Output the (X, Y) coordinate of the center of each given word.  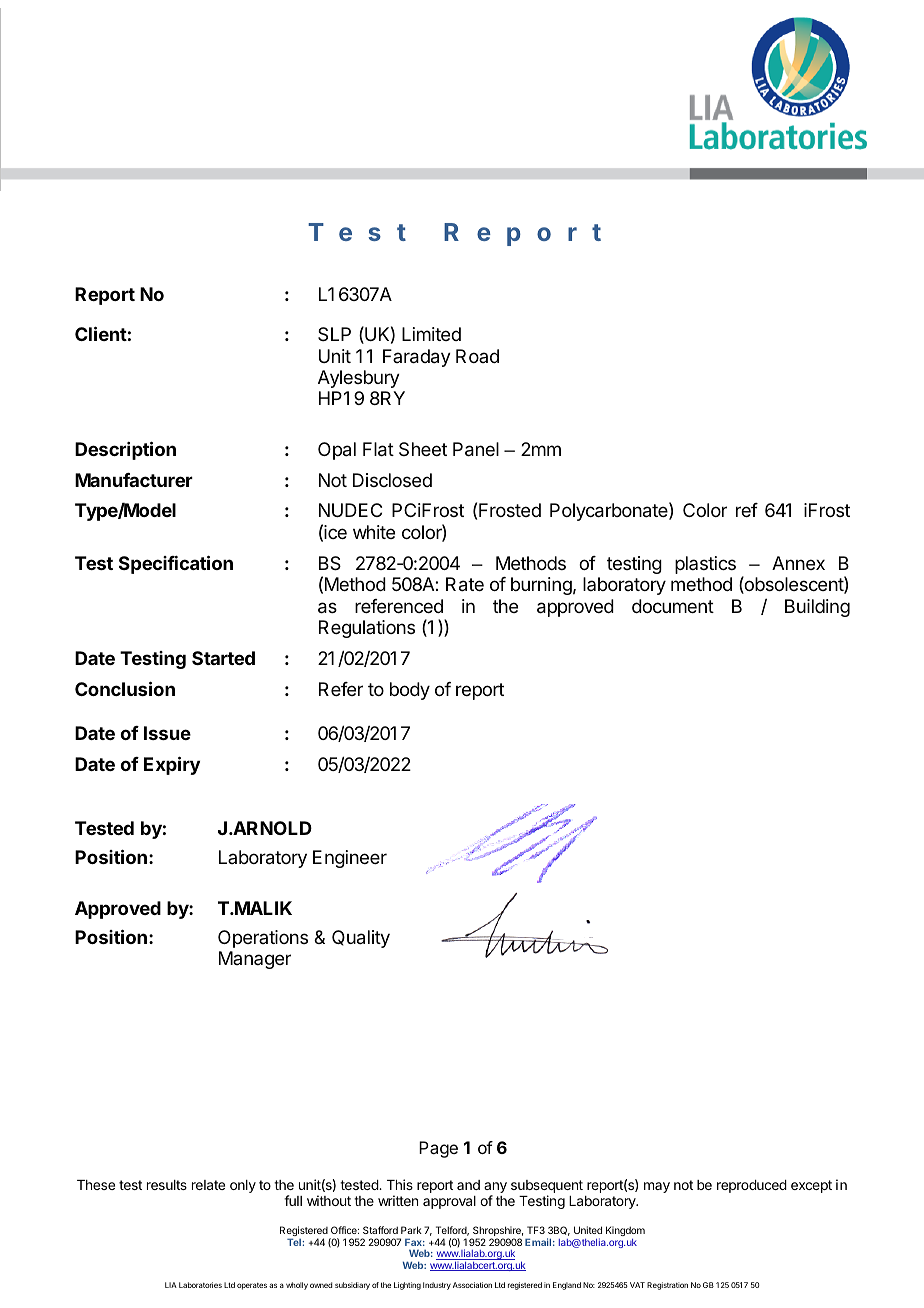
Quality (361, 939)
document (673, 606)
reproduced (752, 1186)
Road (477, 356)
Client (101, 333)
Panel (476, 449)
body (410, 691)
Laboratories (200, 1285)
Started (223, 658)
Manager (255, 960)
